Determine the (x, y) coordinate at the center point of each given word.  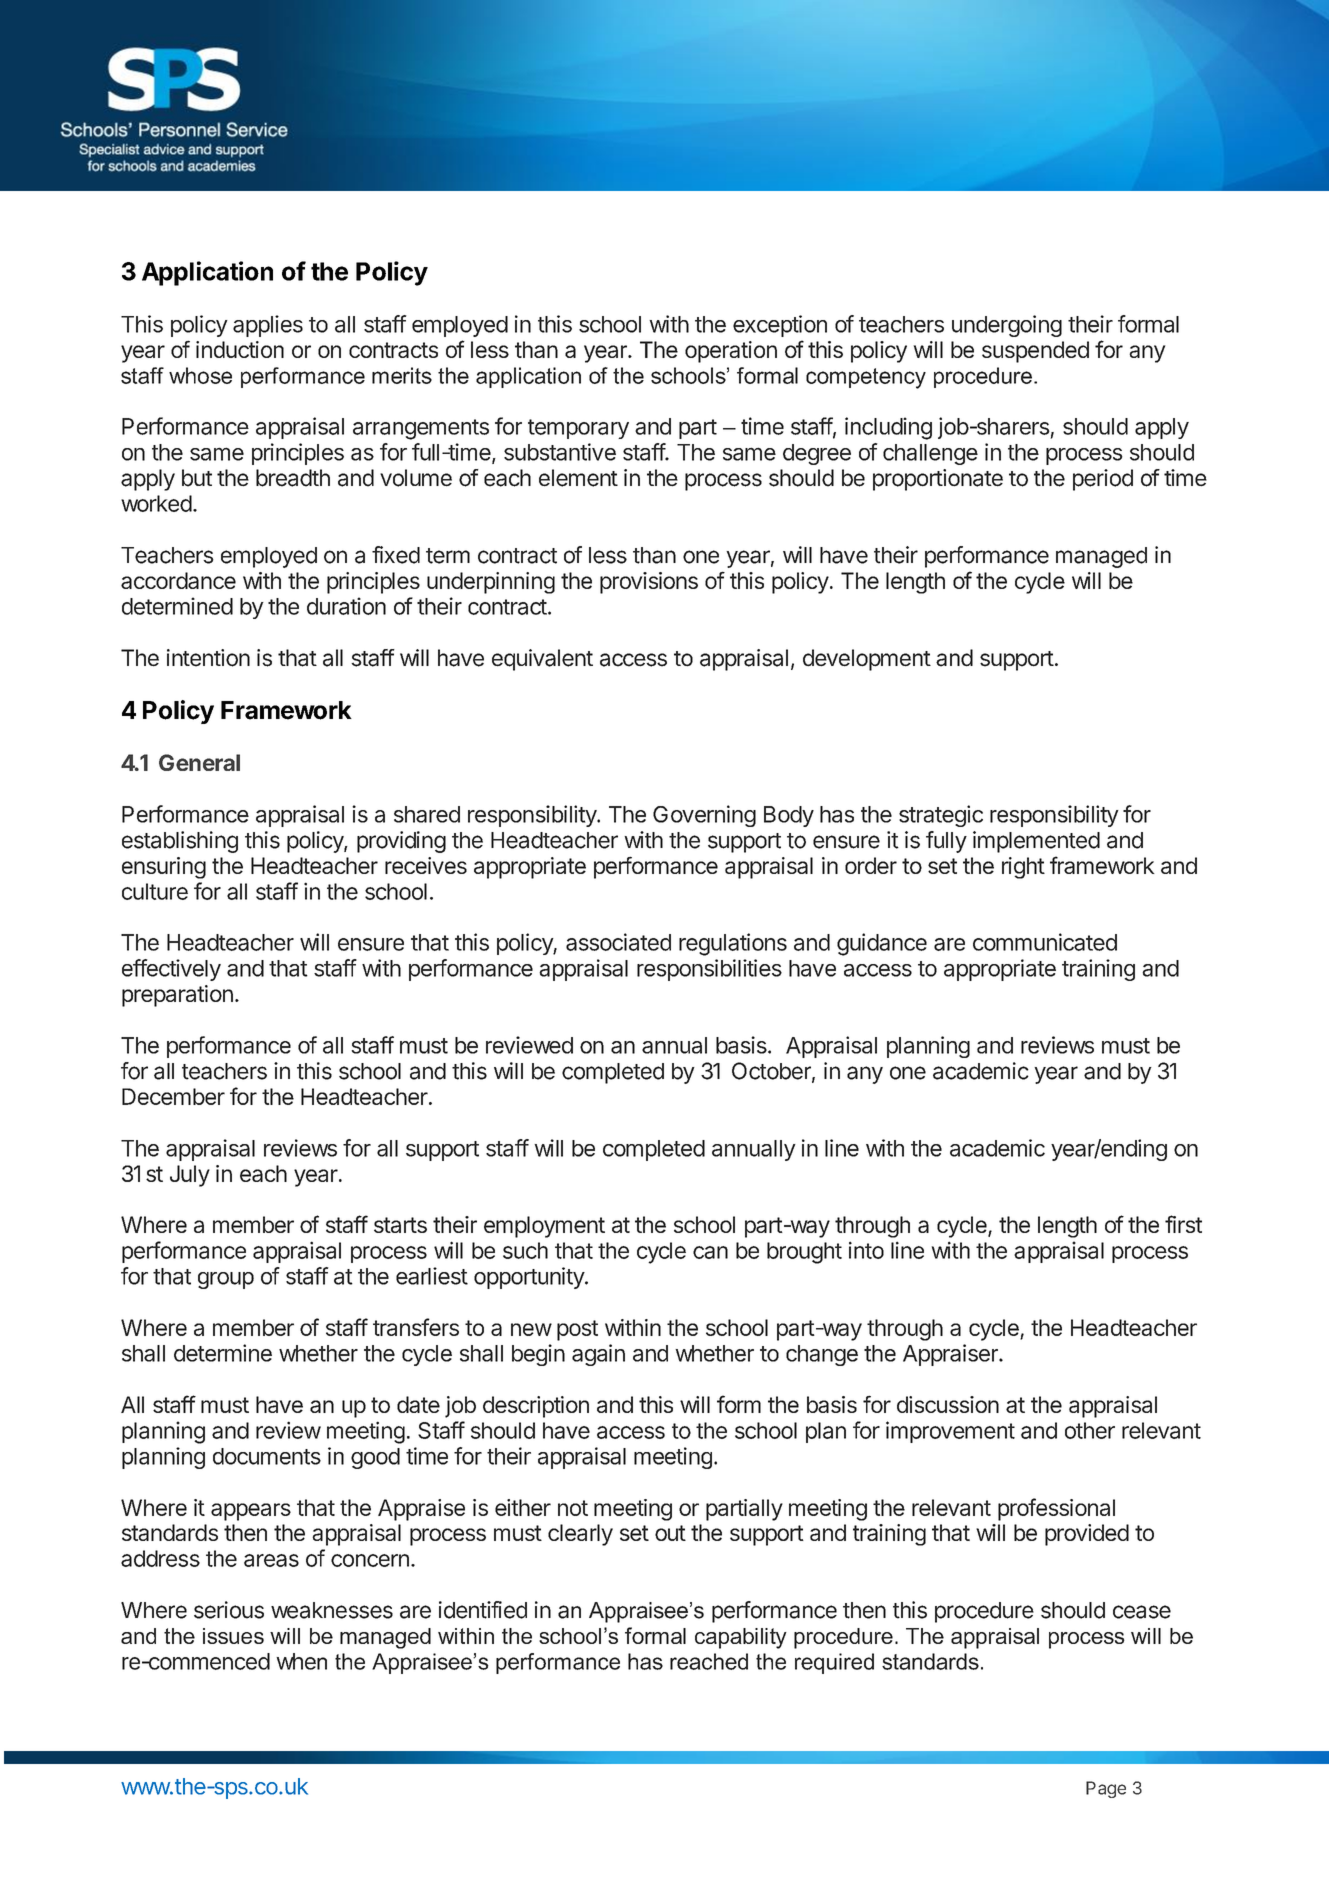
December (173, 1096)
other (1090, 1430)
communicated (1045, 942)
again (598, 1355)
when (301, 1661)
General (199, 762)
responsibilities (709, 970)
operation (731, 352)
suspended (1035, 352)
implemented (1036, 842)
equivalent (542, 660)
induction (240, 349)
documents (267, 1456)
